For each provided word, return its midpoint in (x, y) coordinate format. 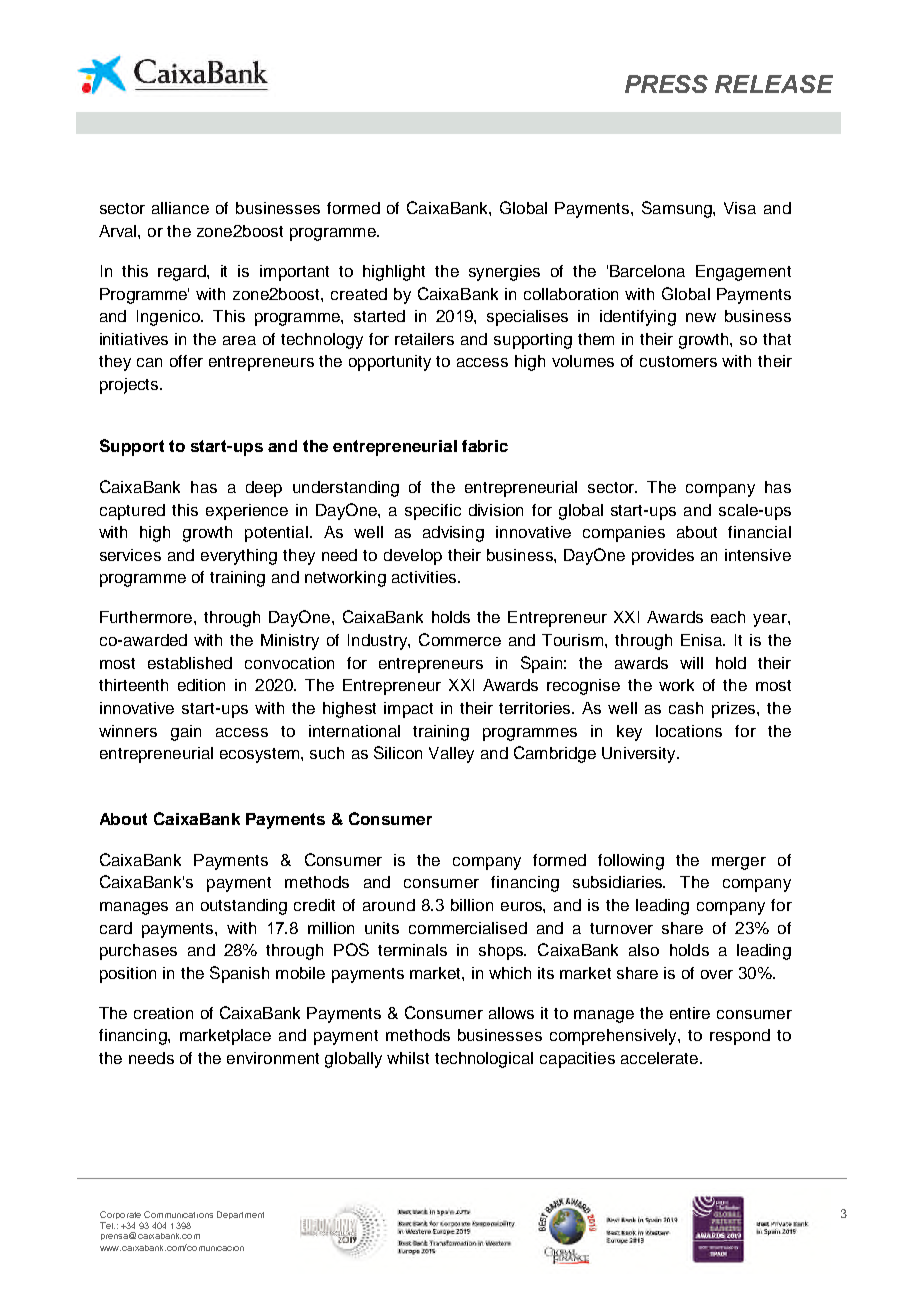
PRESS (666, 84)
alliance (180, 208)
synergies (504, 273)
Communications (178, 1214)
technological (484, 1060)
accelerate (661, 1058)
